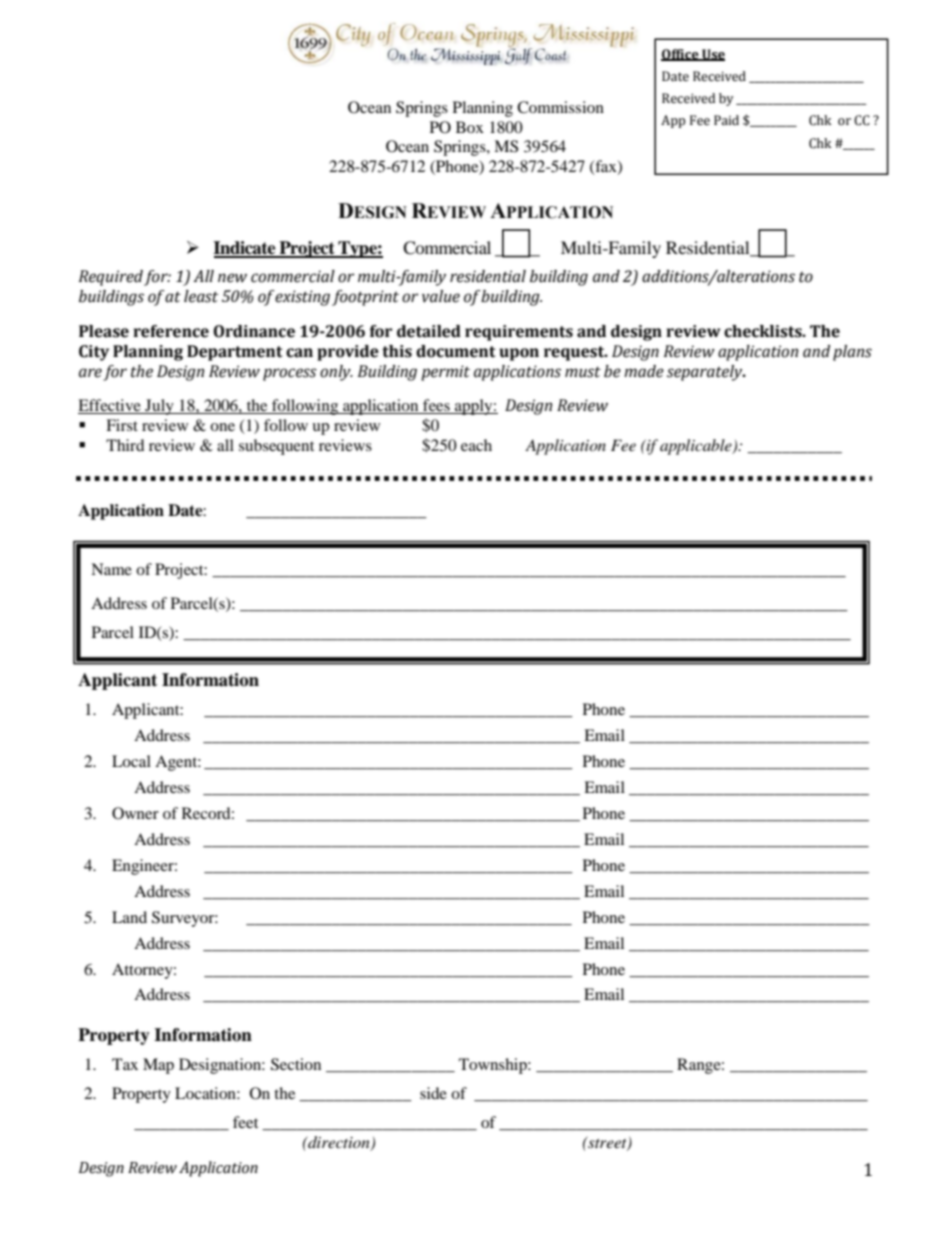 Image resolution: width=952 pixels, height=1233 pixels. What do you see at coordinates (245, 1122) in the document?
I see `feet` at bounding box center [245, 1122].
